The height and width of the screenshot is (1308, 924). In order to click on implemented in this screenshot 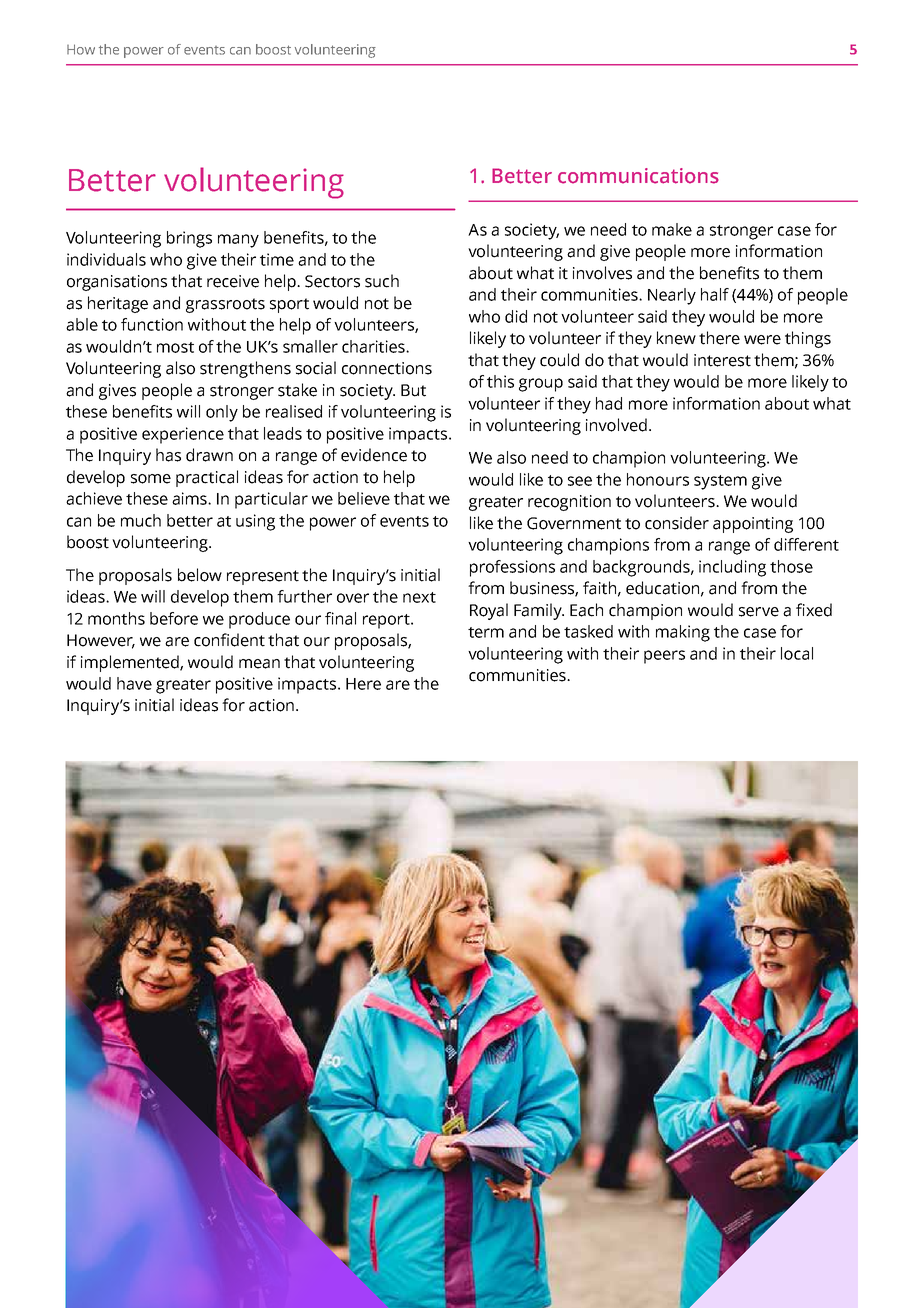, I will do `click(131, 663)`.
